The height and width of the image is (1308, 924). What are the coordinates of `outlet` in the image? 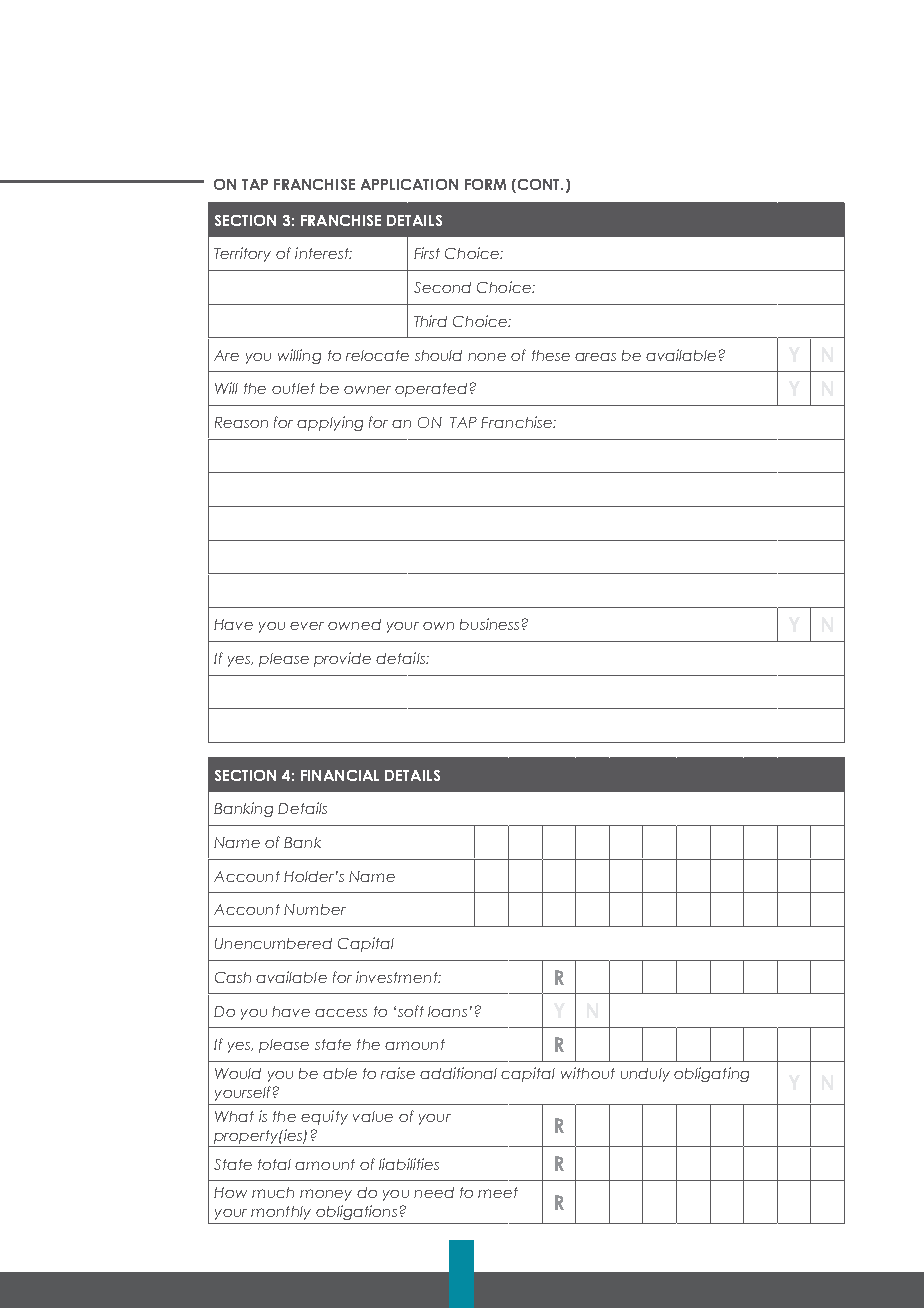 It's located at (293, 388).
